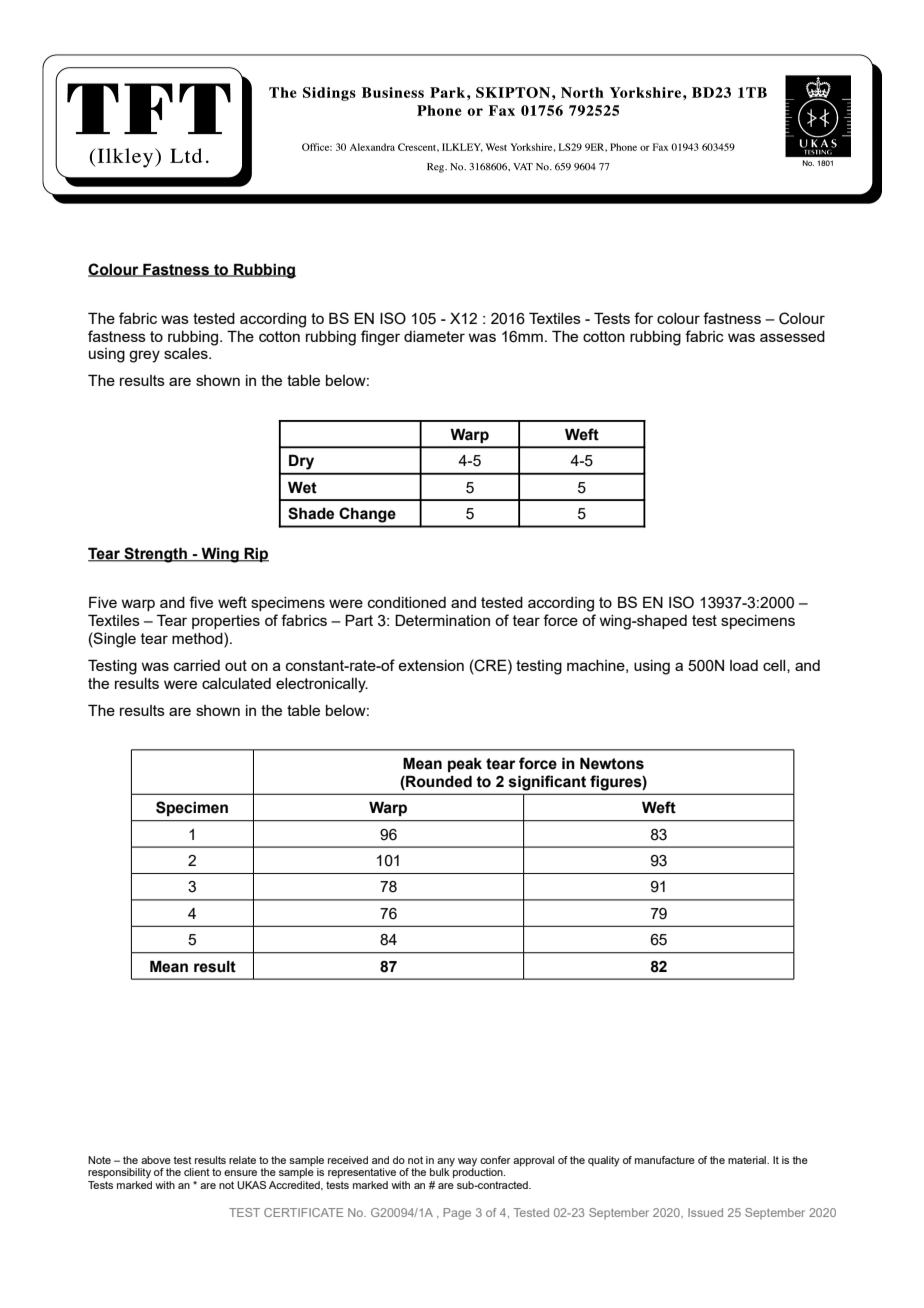  Describe the element at coordinates (187, 353) in the screenshot. I see `scales` at that location.
